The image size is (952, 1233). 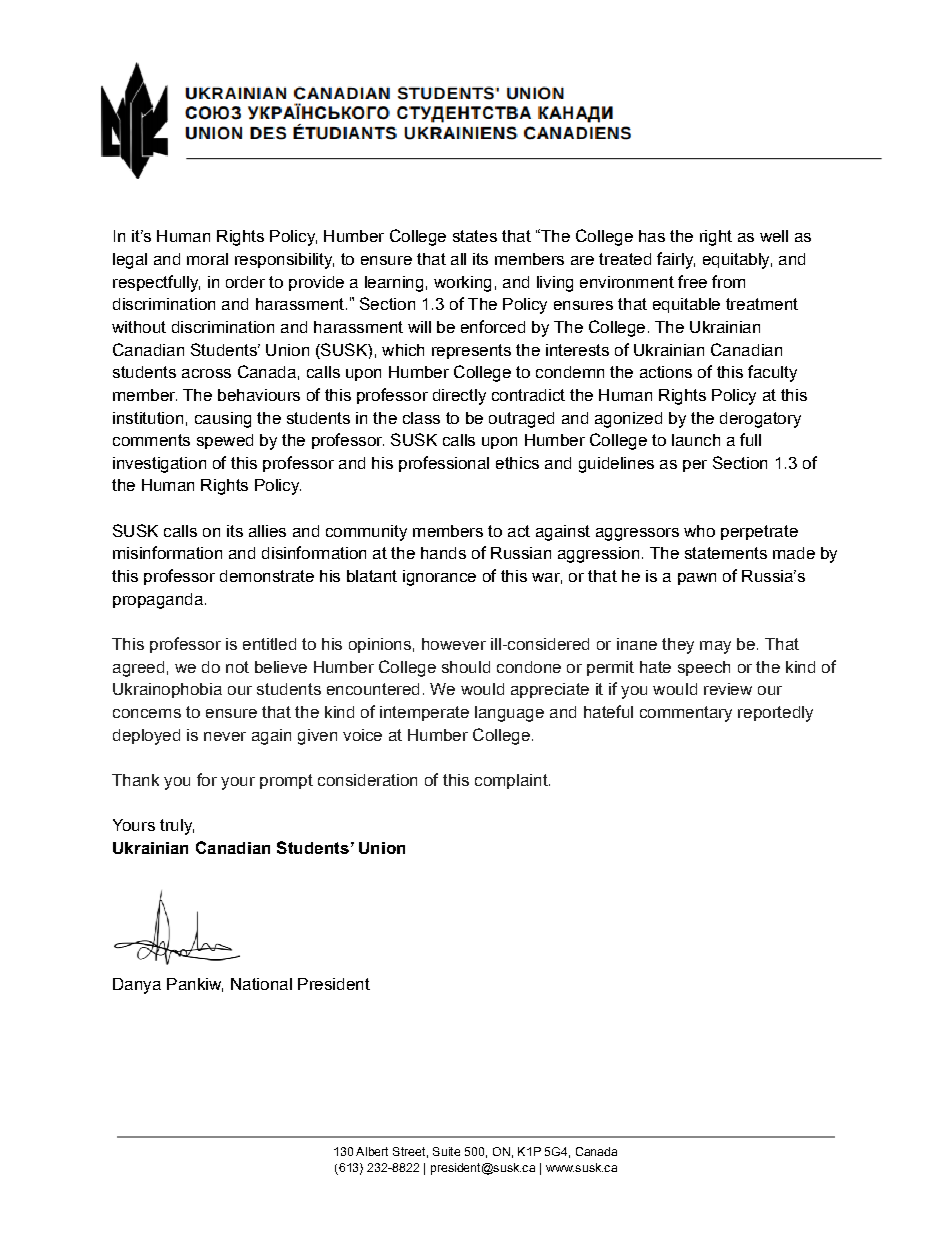 What do you see at coordinates (462, 284) in the document?
I see `working` at bounding box center [462, 284].
